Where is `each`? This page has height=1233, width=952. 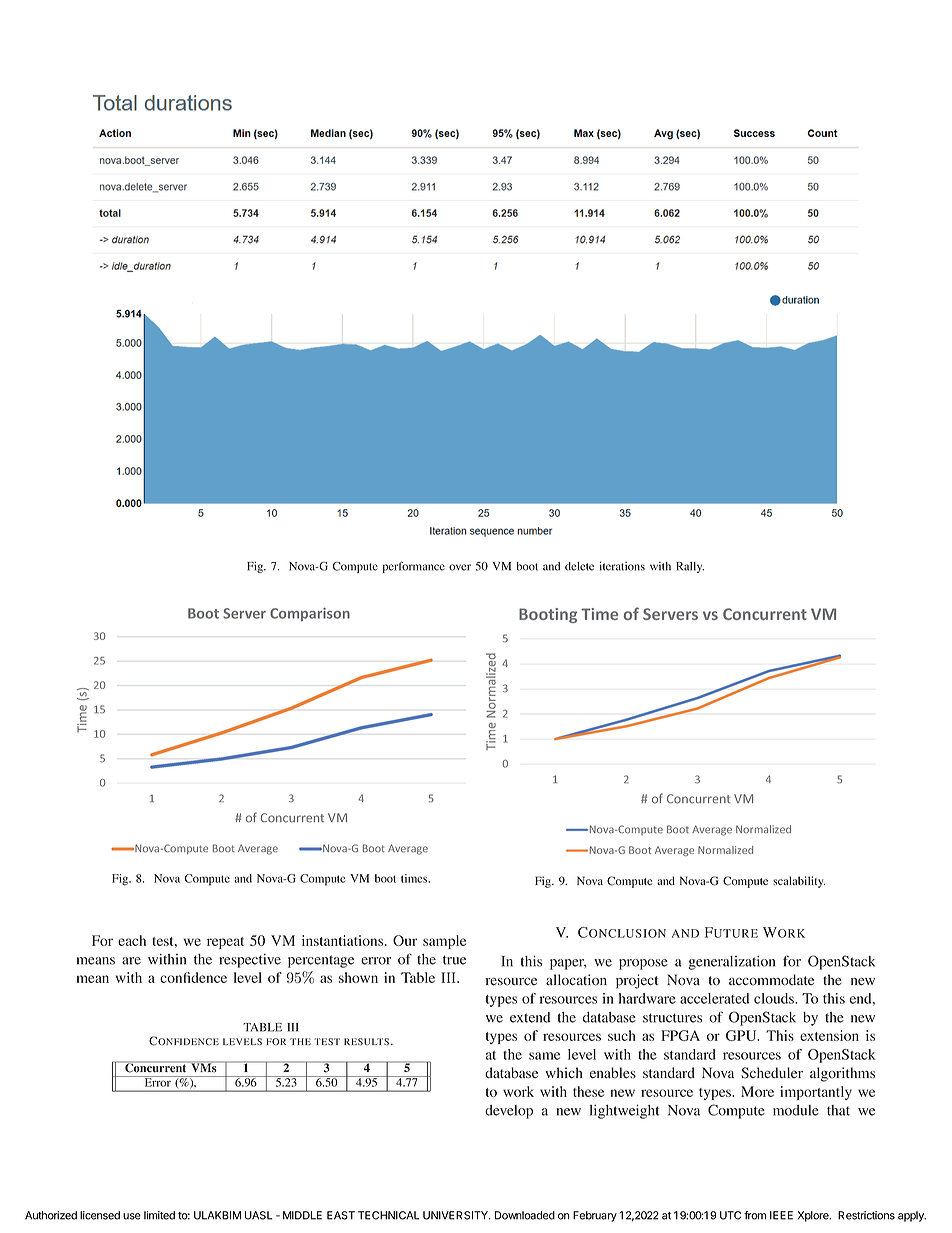
each is located at coordinates (132, 940).
